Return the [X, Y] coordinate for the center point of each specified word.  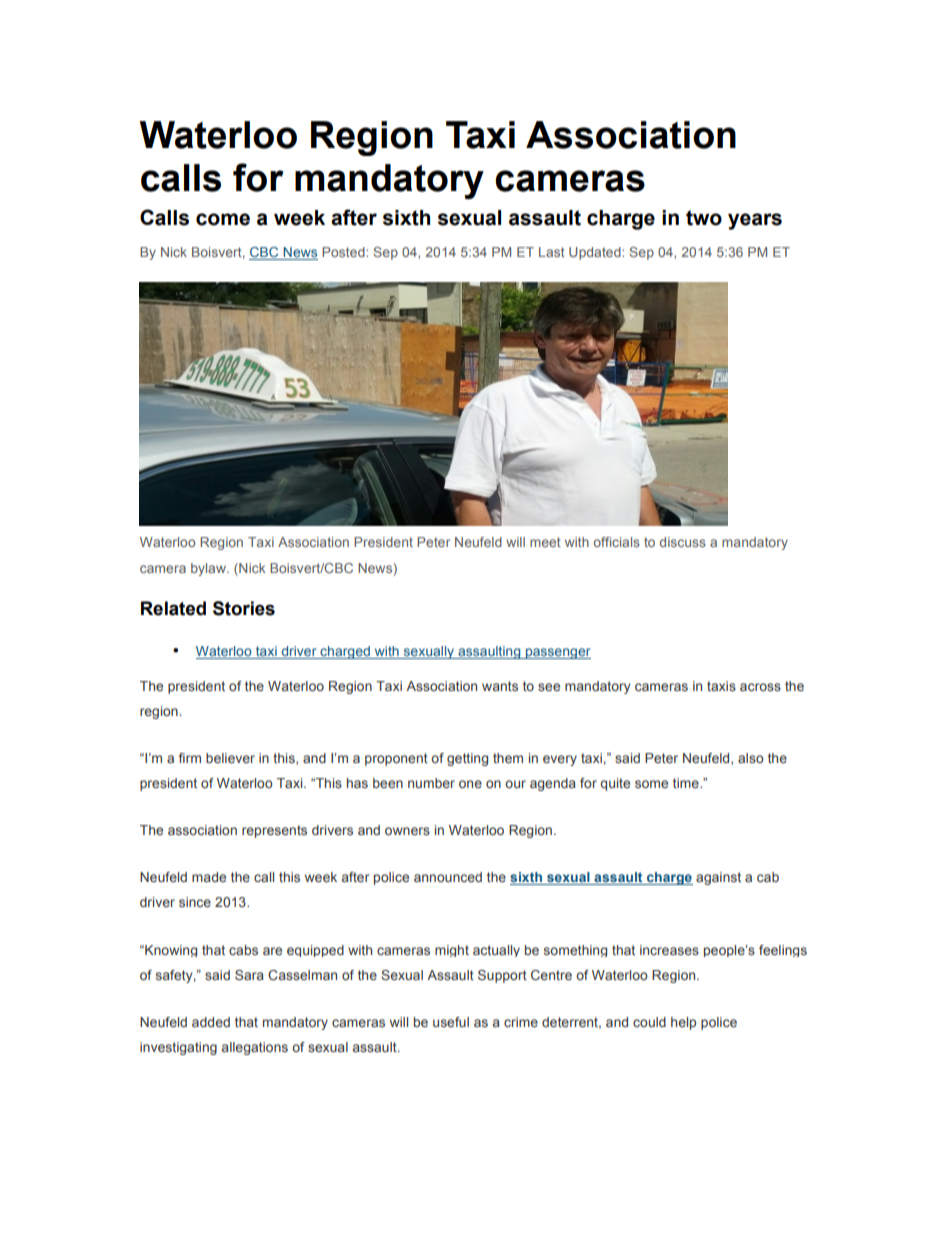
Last [552, 252]
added [211, 1022]
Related [173, 608]
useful [451, 1022]
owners [407, 831]
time [687, 783]
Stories [244, 608]
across [760, 687]
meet [545, 542]
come [223, 219]
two [704, 218]
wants [500, 686]
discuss [683, 542]
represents [274, 831]
